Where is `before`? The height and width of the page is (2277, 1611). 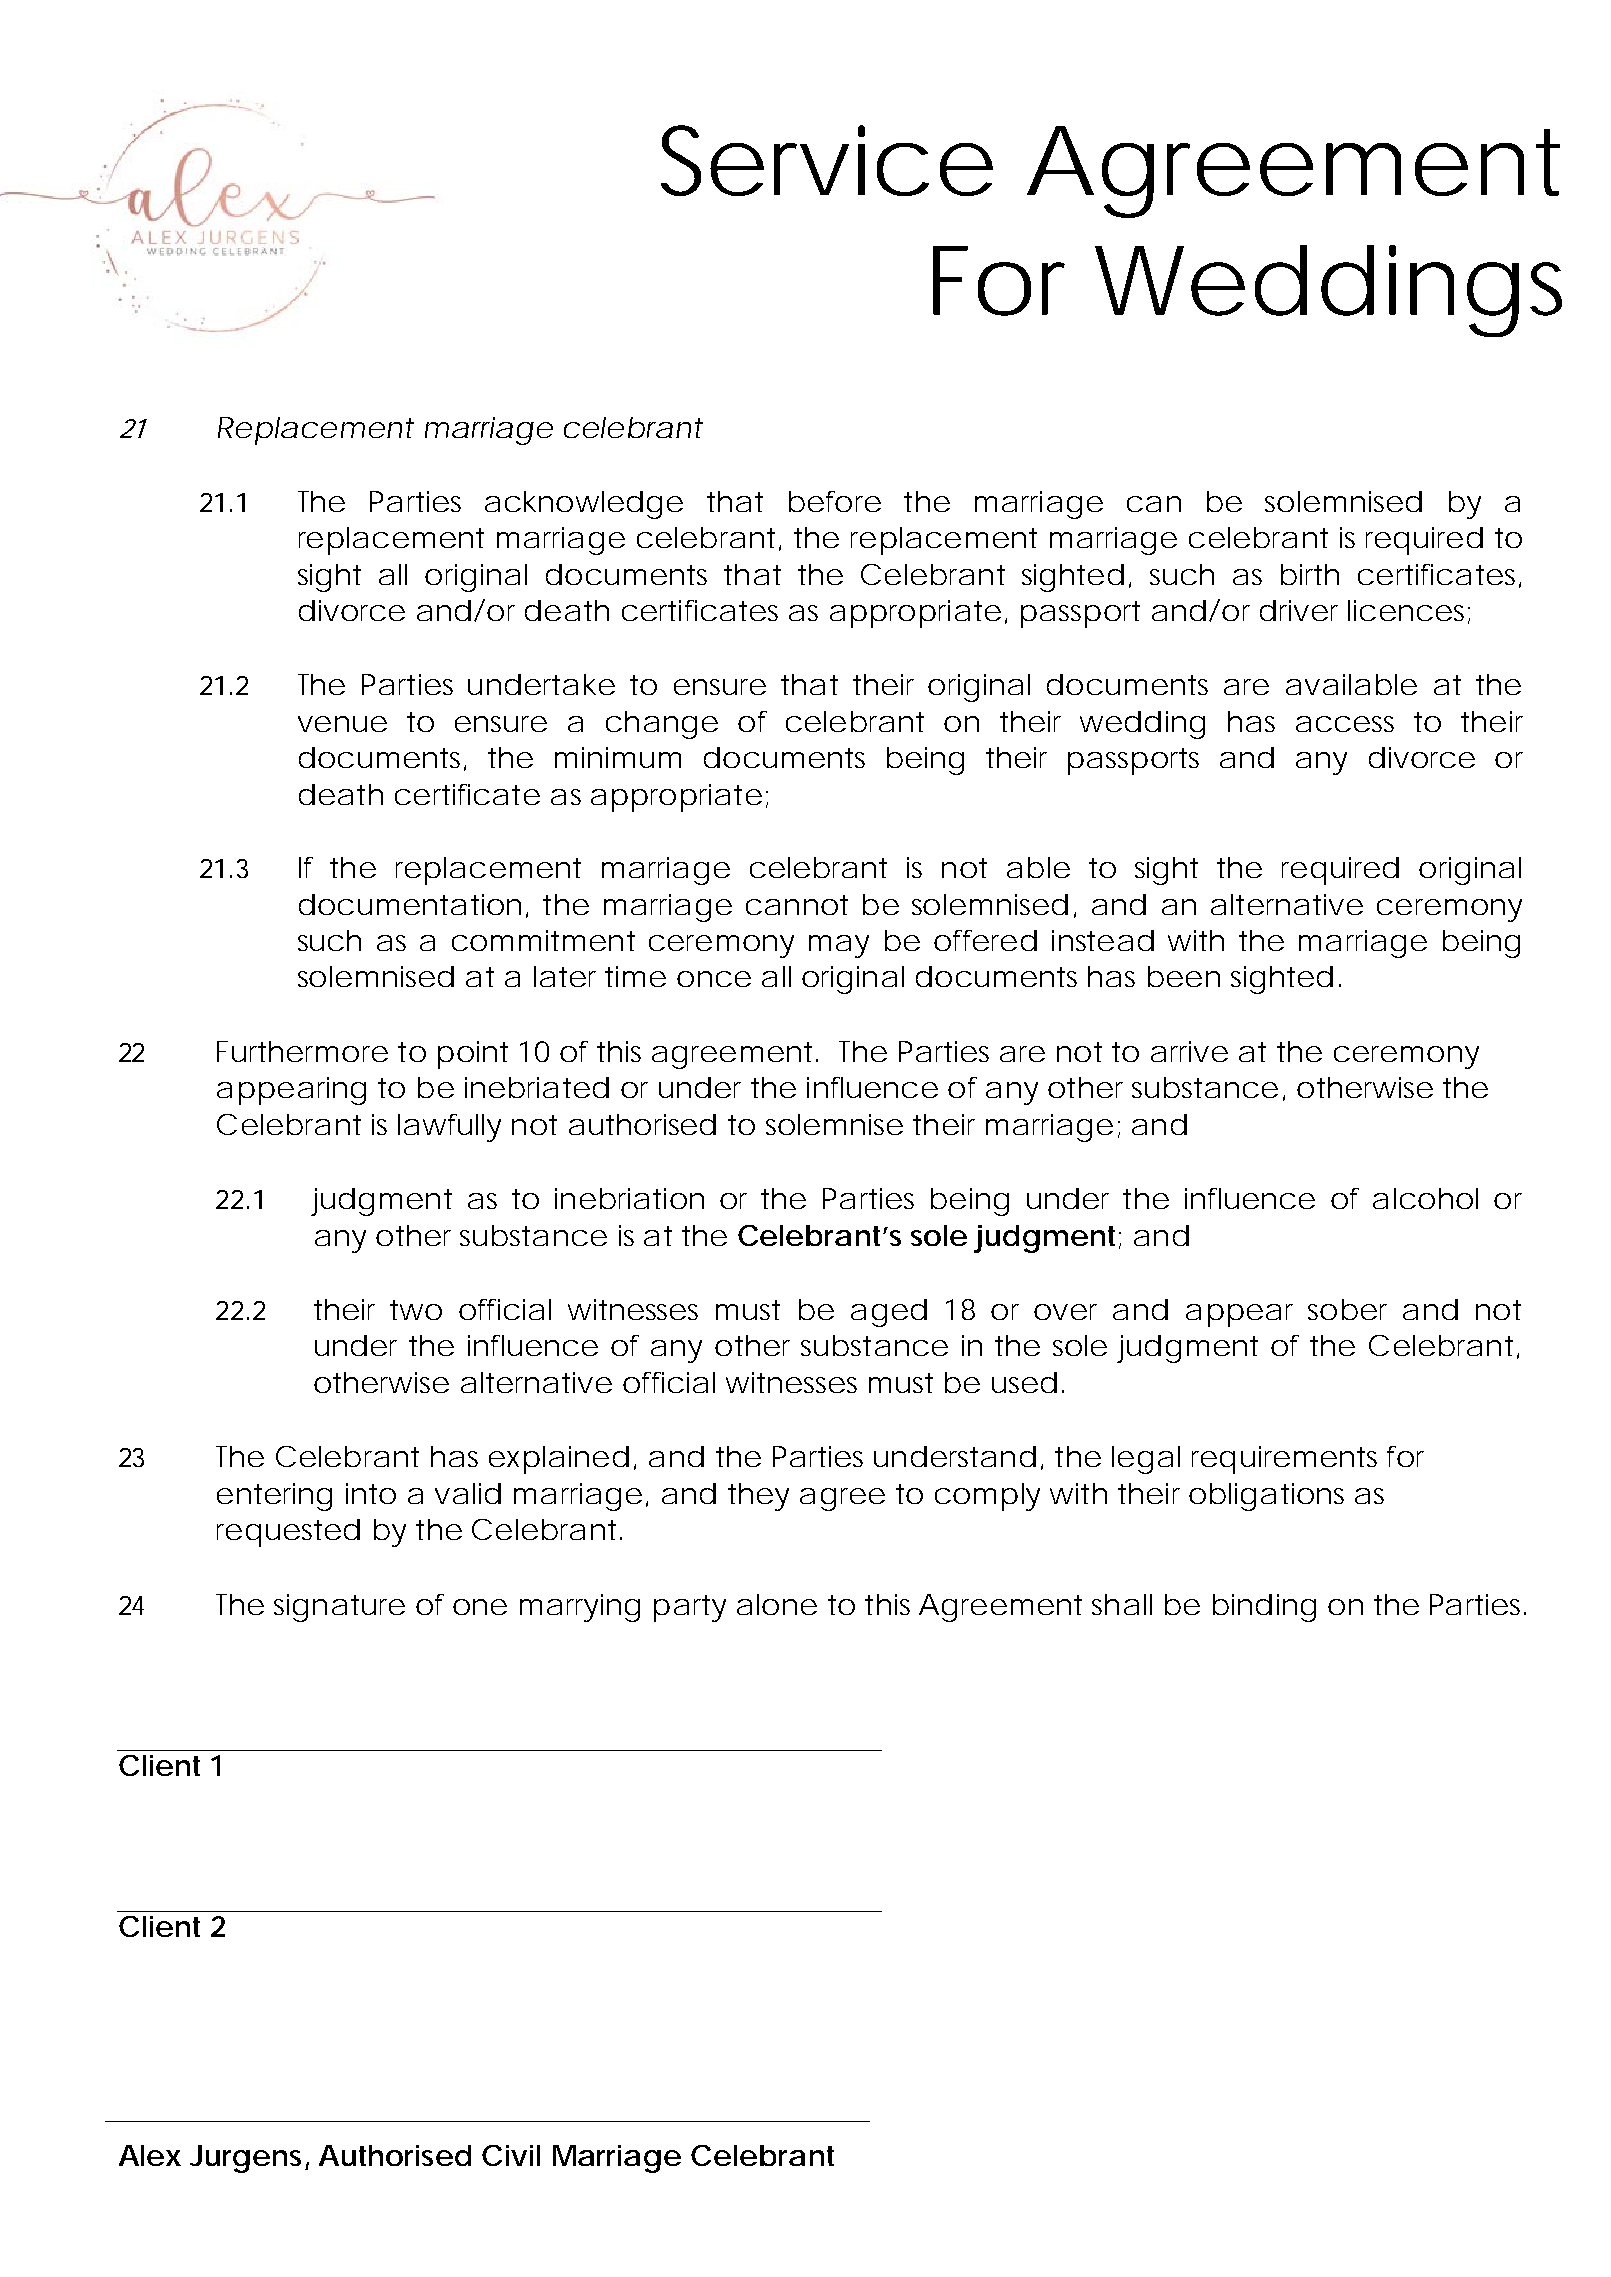
before is located at coordinates (835, 501).
